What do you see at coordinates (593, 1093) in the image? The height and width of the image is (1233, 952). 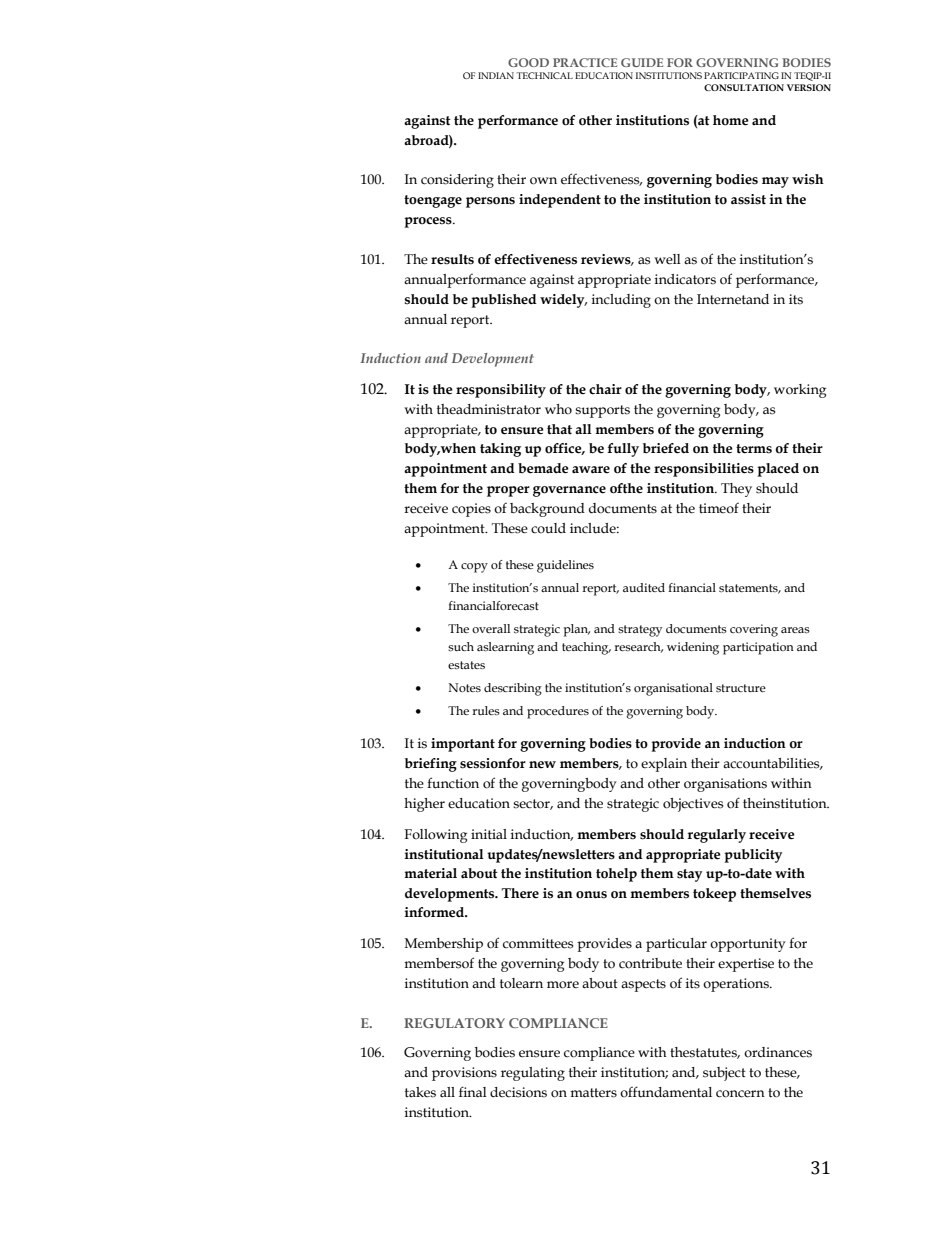 I see `matters` at bounding box center [593, 1093].
